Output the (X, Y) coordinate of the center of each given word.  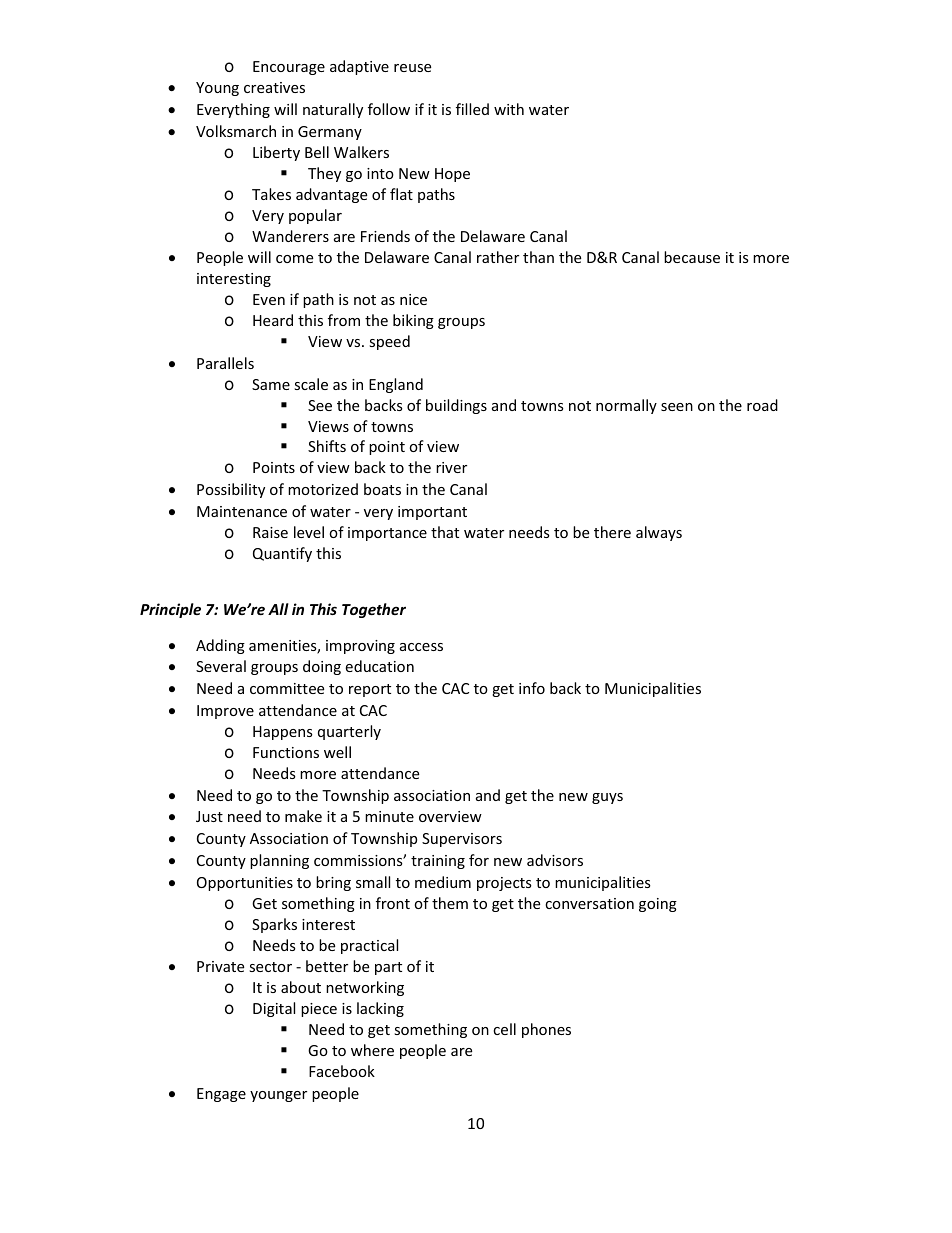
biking (413, 321)
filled (472, 109)
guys (607, 798)
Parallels (225, 363)
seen (677, 407)
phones (546, 1030)
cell (504, 1029)
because (692, 257)
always (659, 533)
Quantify (282, 554)
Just (209, 816)
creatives (274, 87)
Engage (221, 1095)
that (445, 532)
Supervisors (462, 840)
